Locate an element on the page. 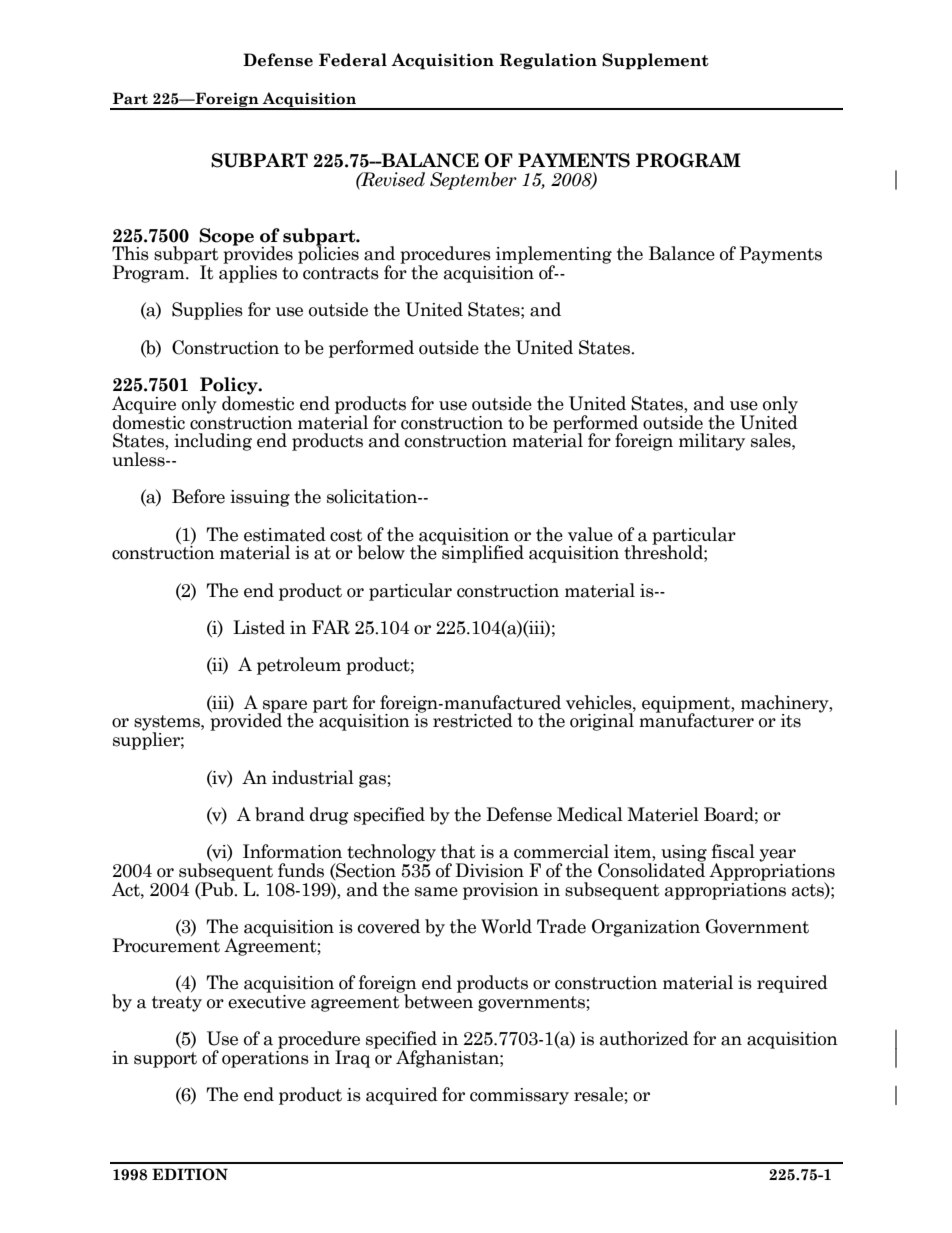  authorized is located at coordinates (644, 1038).
